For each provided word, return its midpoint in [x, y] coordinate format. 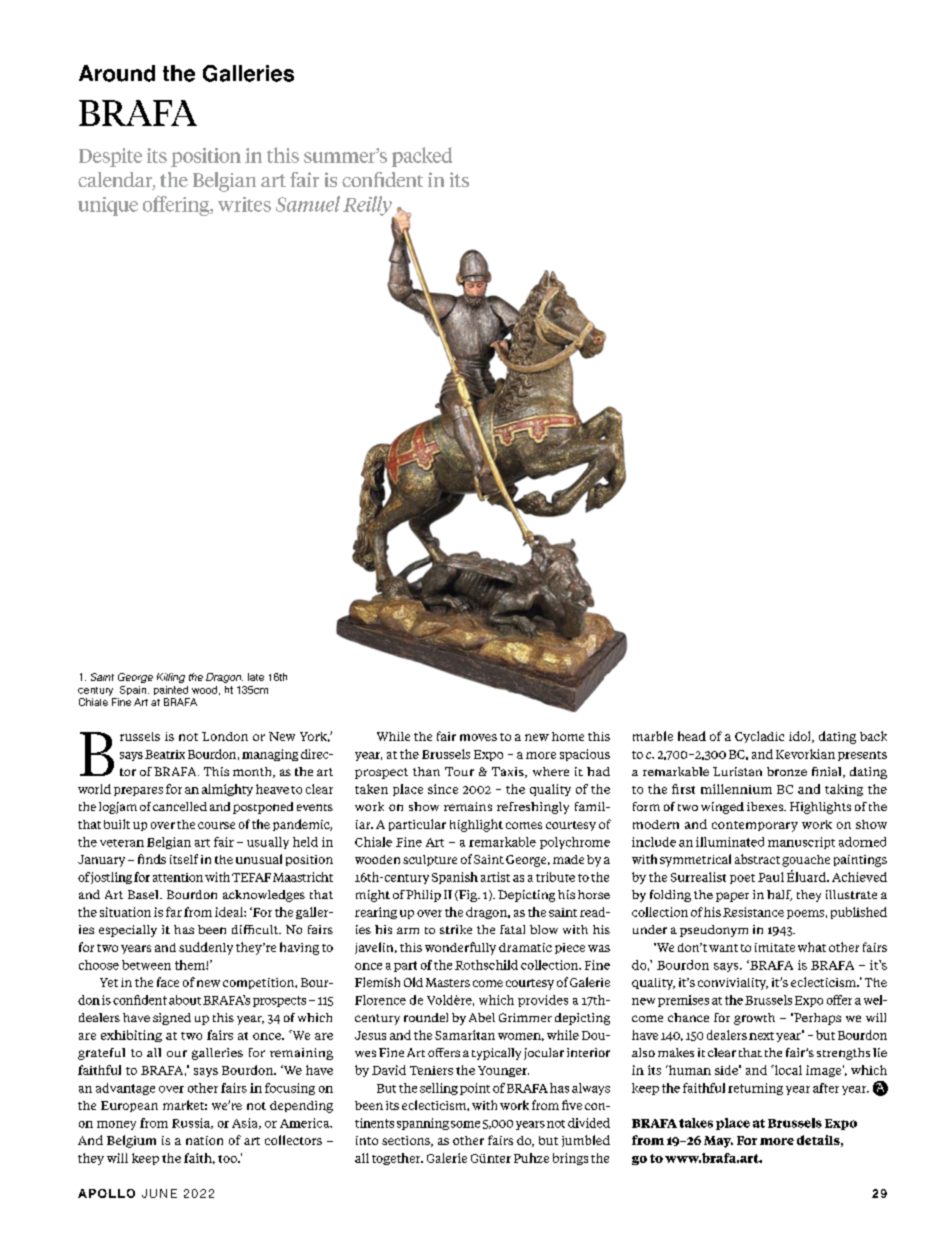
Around [117, 73]
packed [422, 157]
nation [204, 1140]
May [718, 1142]
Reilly [368, 207]
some [465, 1124]
